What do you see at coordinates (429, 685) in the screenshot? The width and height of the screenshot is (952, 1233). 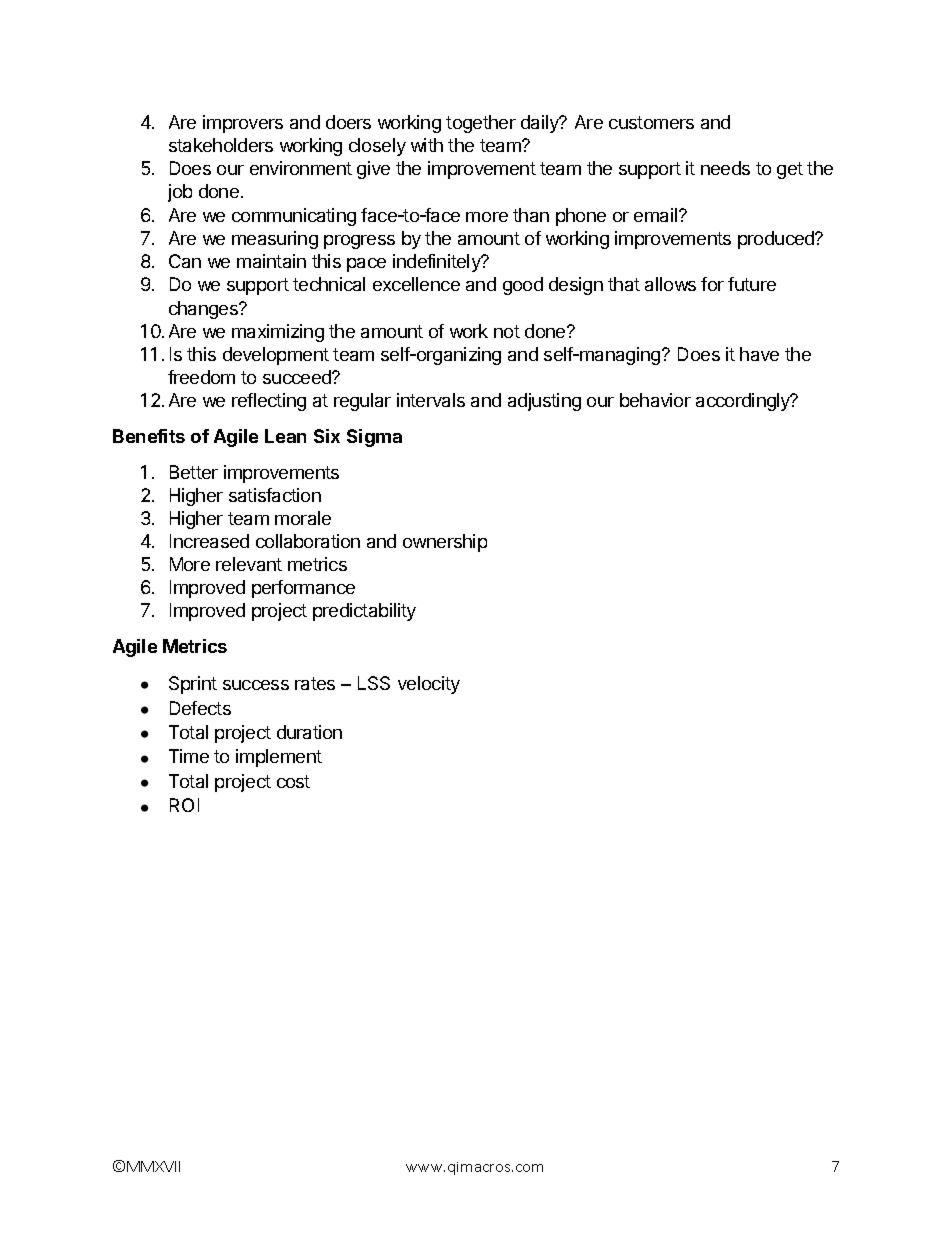 I see `velocity` at bounding box center [429, 685].
